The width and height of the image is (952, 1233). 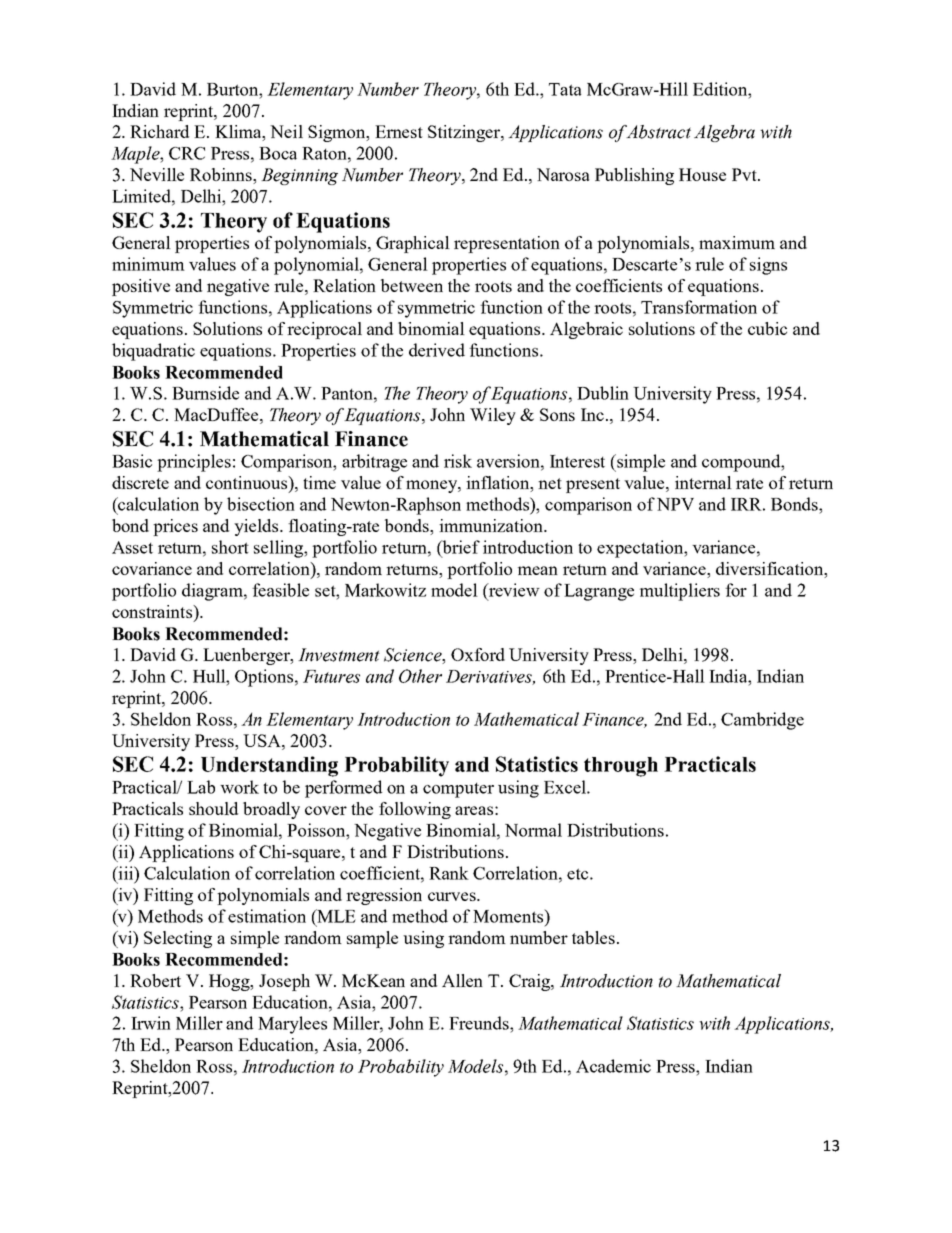 What do you see at coordinates (513, 590) in the image?
I see `review` at bounding box center [513, 590].
